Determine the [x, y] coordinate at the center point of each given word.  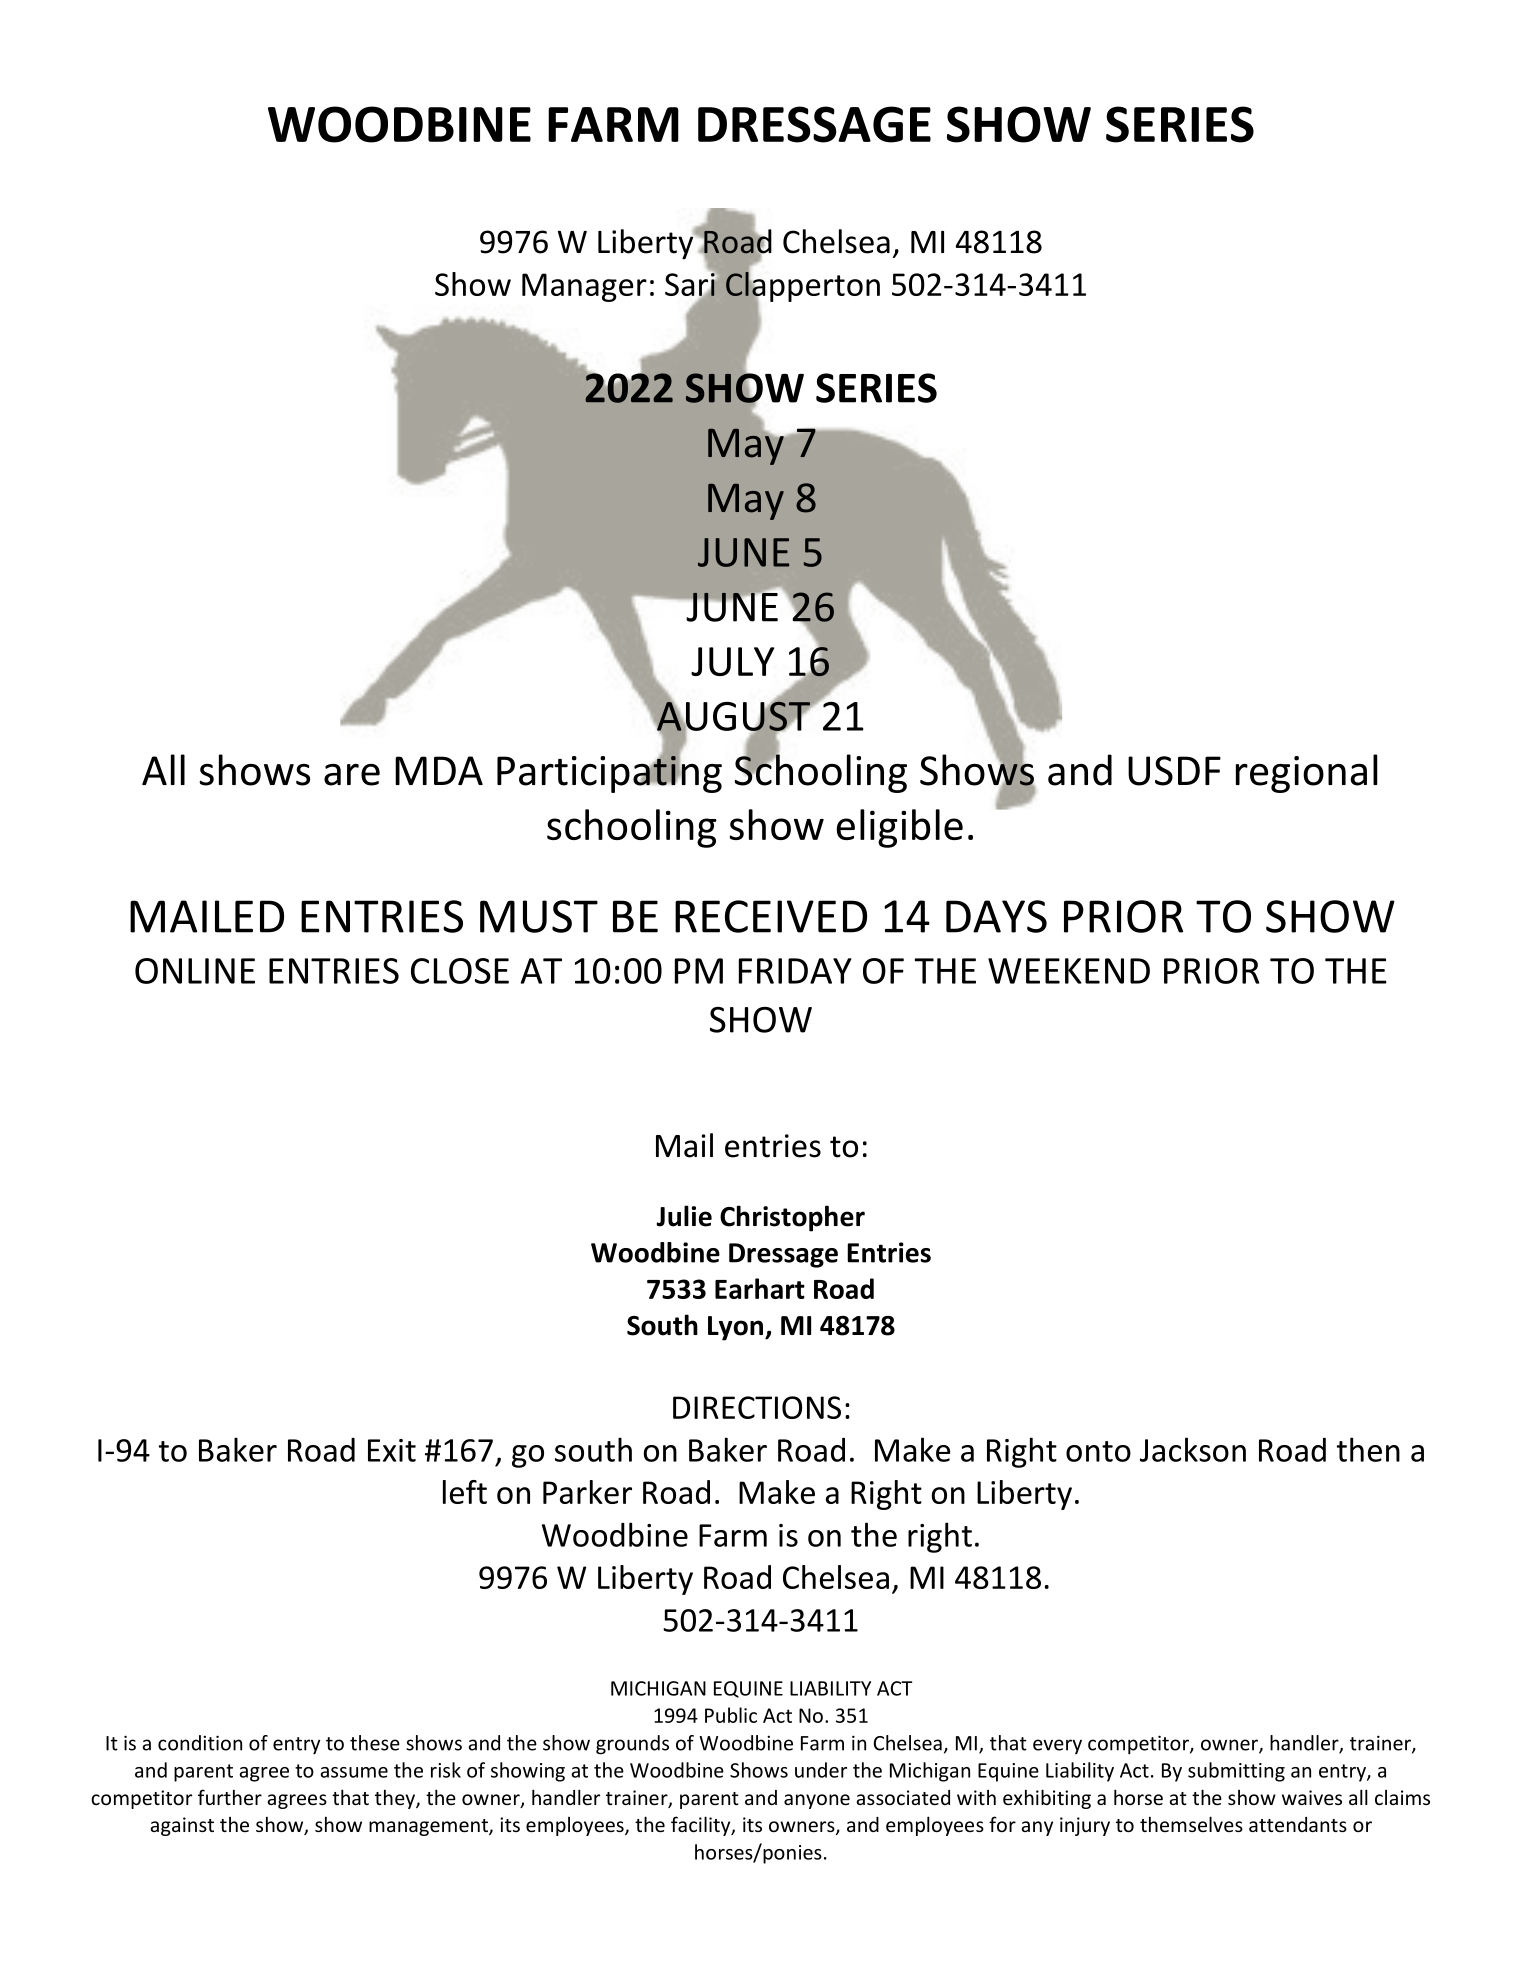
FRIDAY [795, 971]
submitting [1236, 1772]
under [821, 1770]
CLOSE [460, 971]
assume [354, 1772]
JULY [732, 661]
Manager [584, 287]
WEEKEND [1069, 971]
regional [1307, 773]
